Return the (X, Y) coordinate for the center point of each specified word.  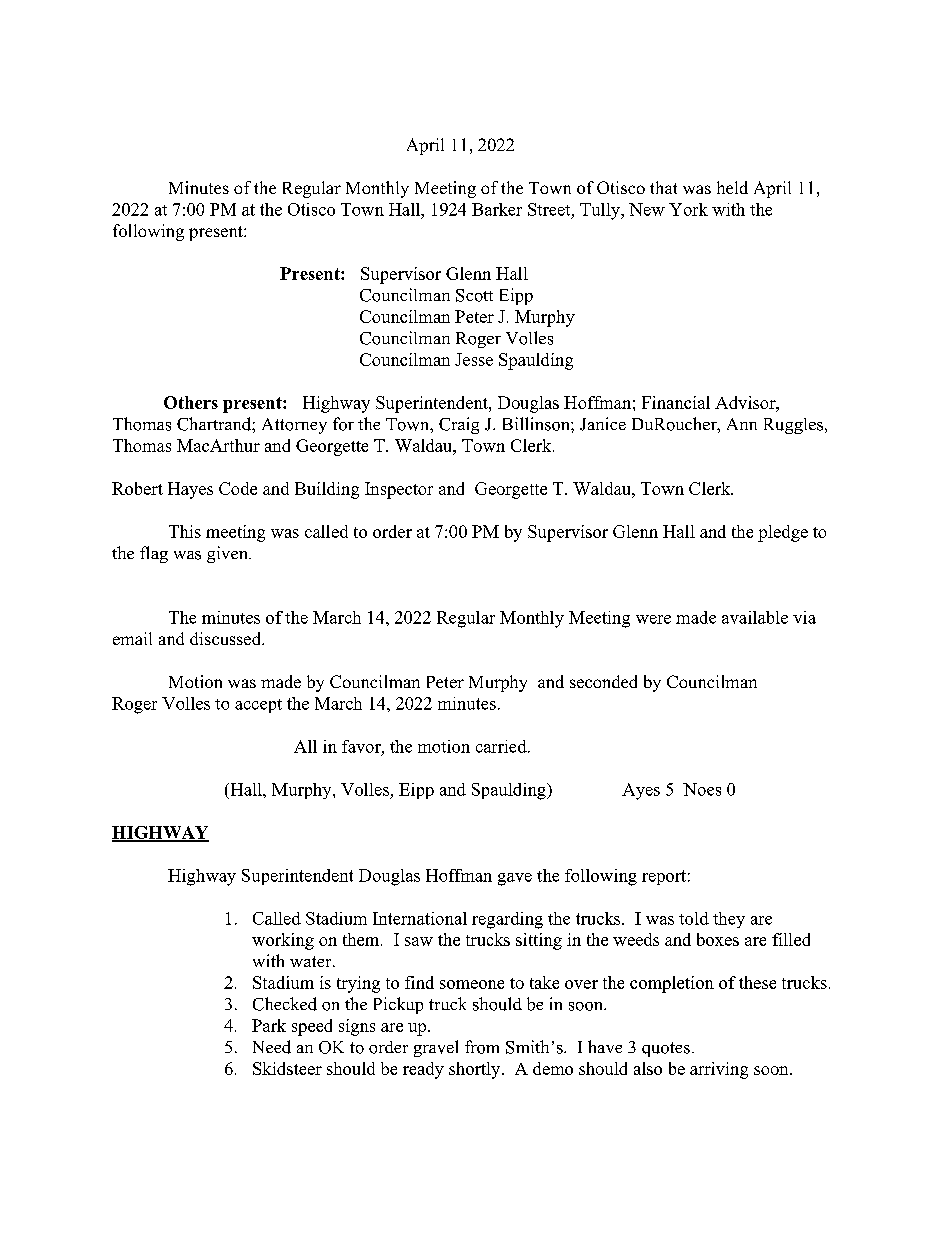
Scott (474, 295)
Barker (497, 209)
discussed (227, 638)
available (755, 617)
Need (272, 1047)
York (688, 209)
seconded (603, 681)
